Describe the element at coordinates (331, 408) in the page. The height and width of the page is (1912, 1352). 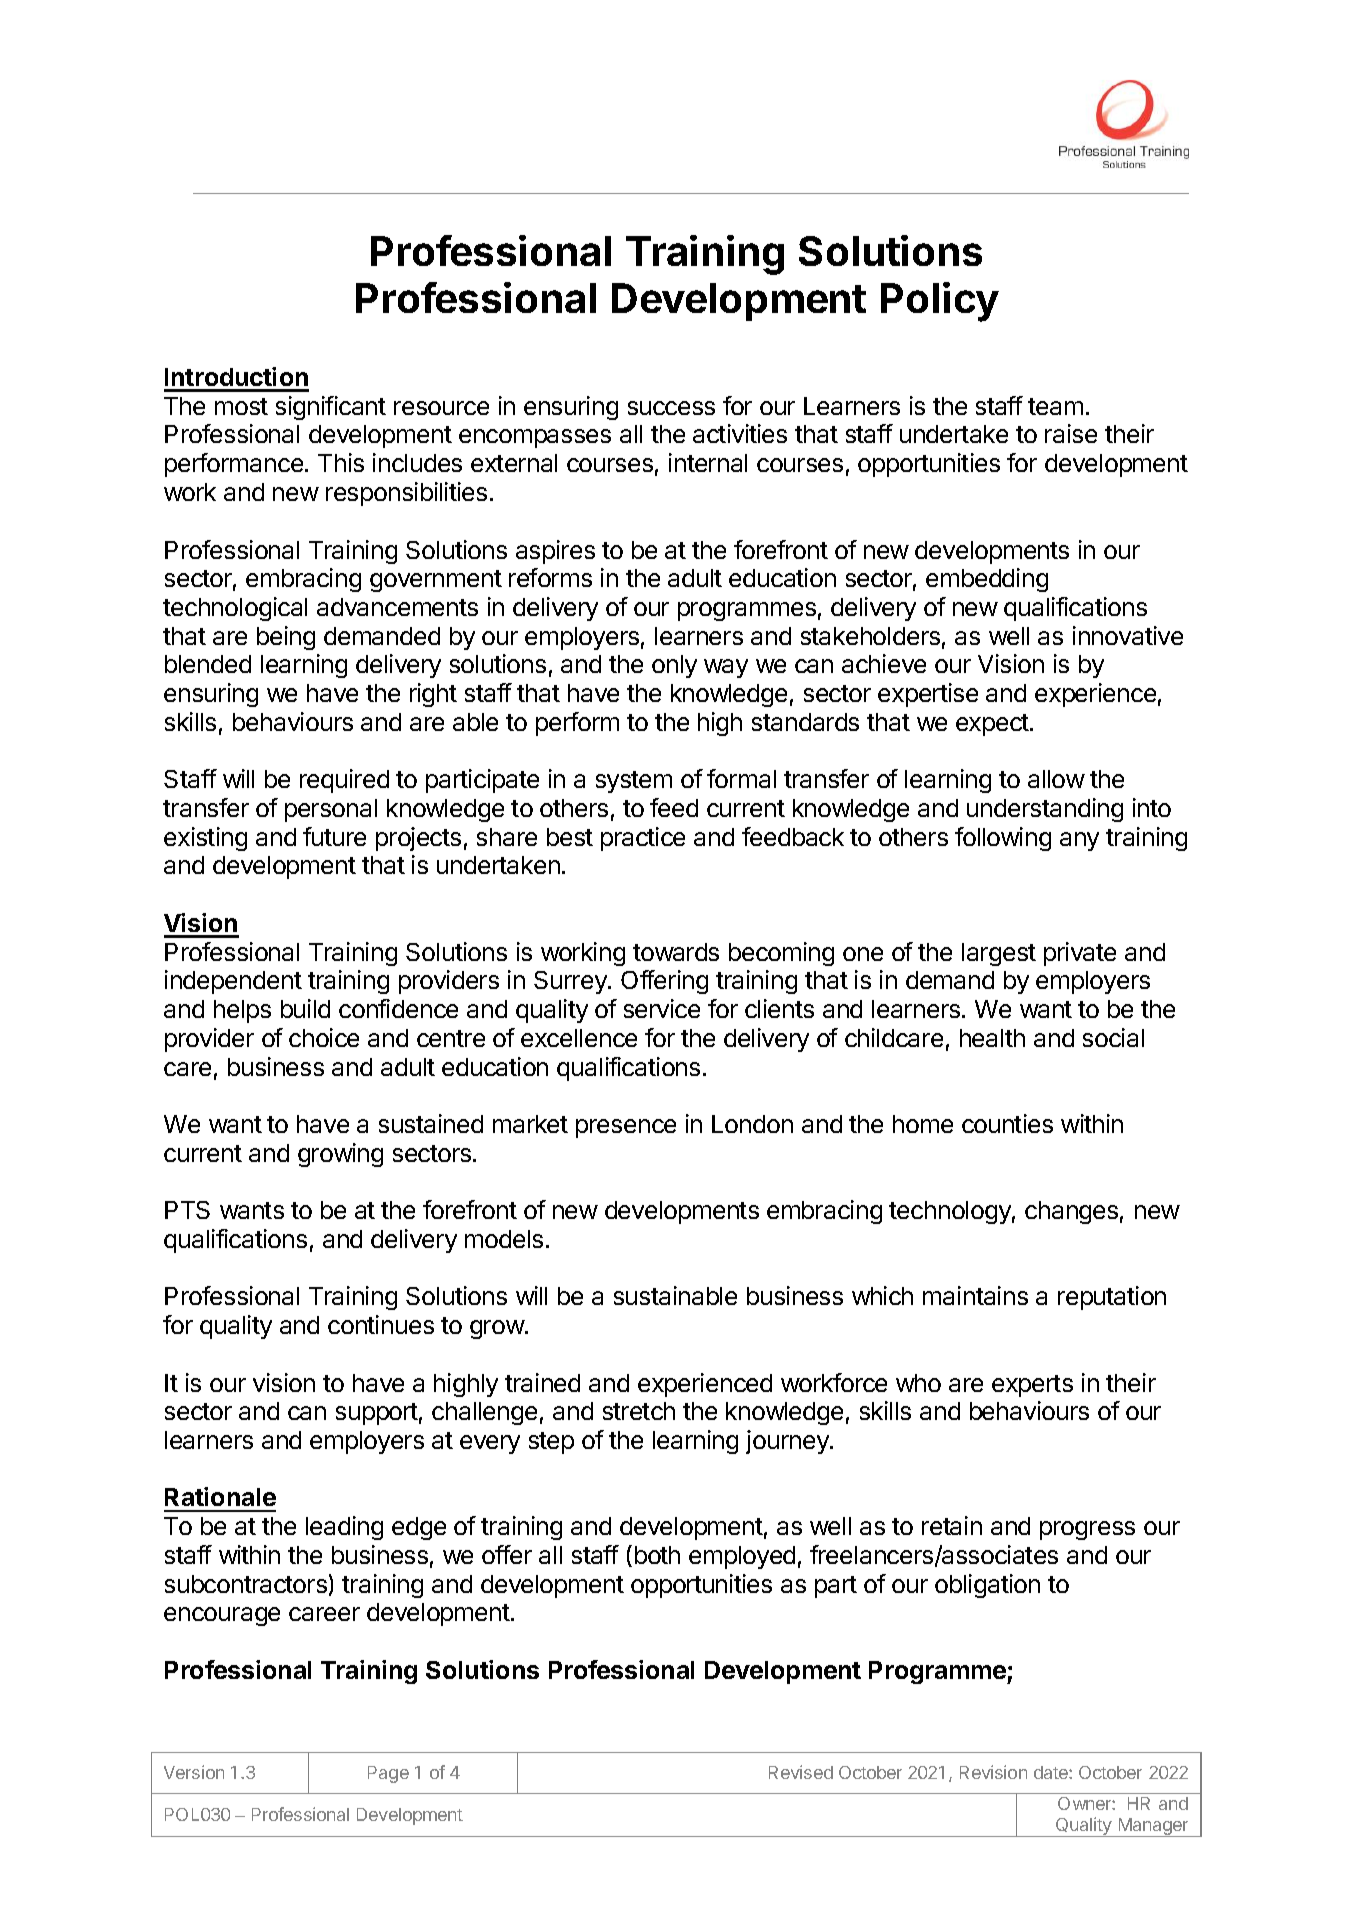
I see `significant` at that location.
